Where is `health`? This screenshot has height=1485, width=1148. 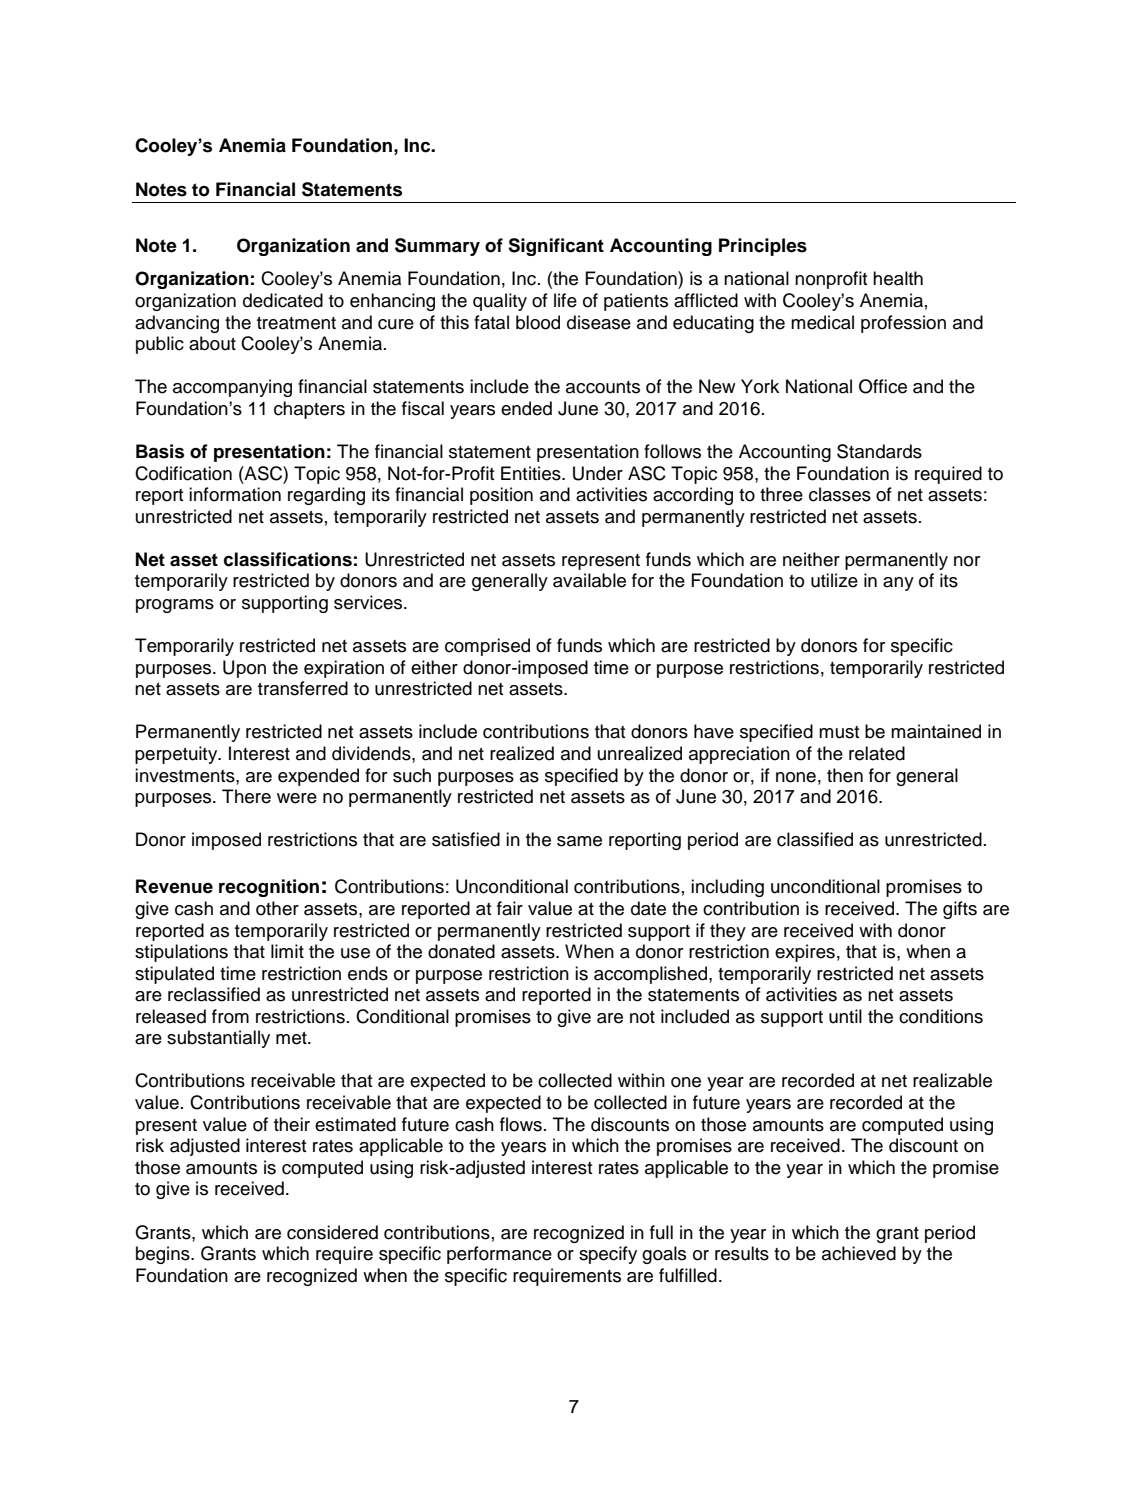 health is located at coordinates (898, 278).
